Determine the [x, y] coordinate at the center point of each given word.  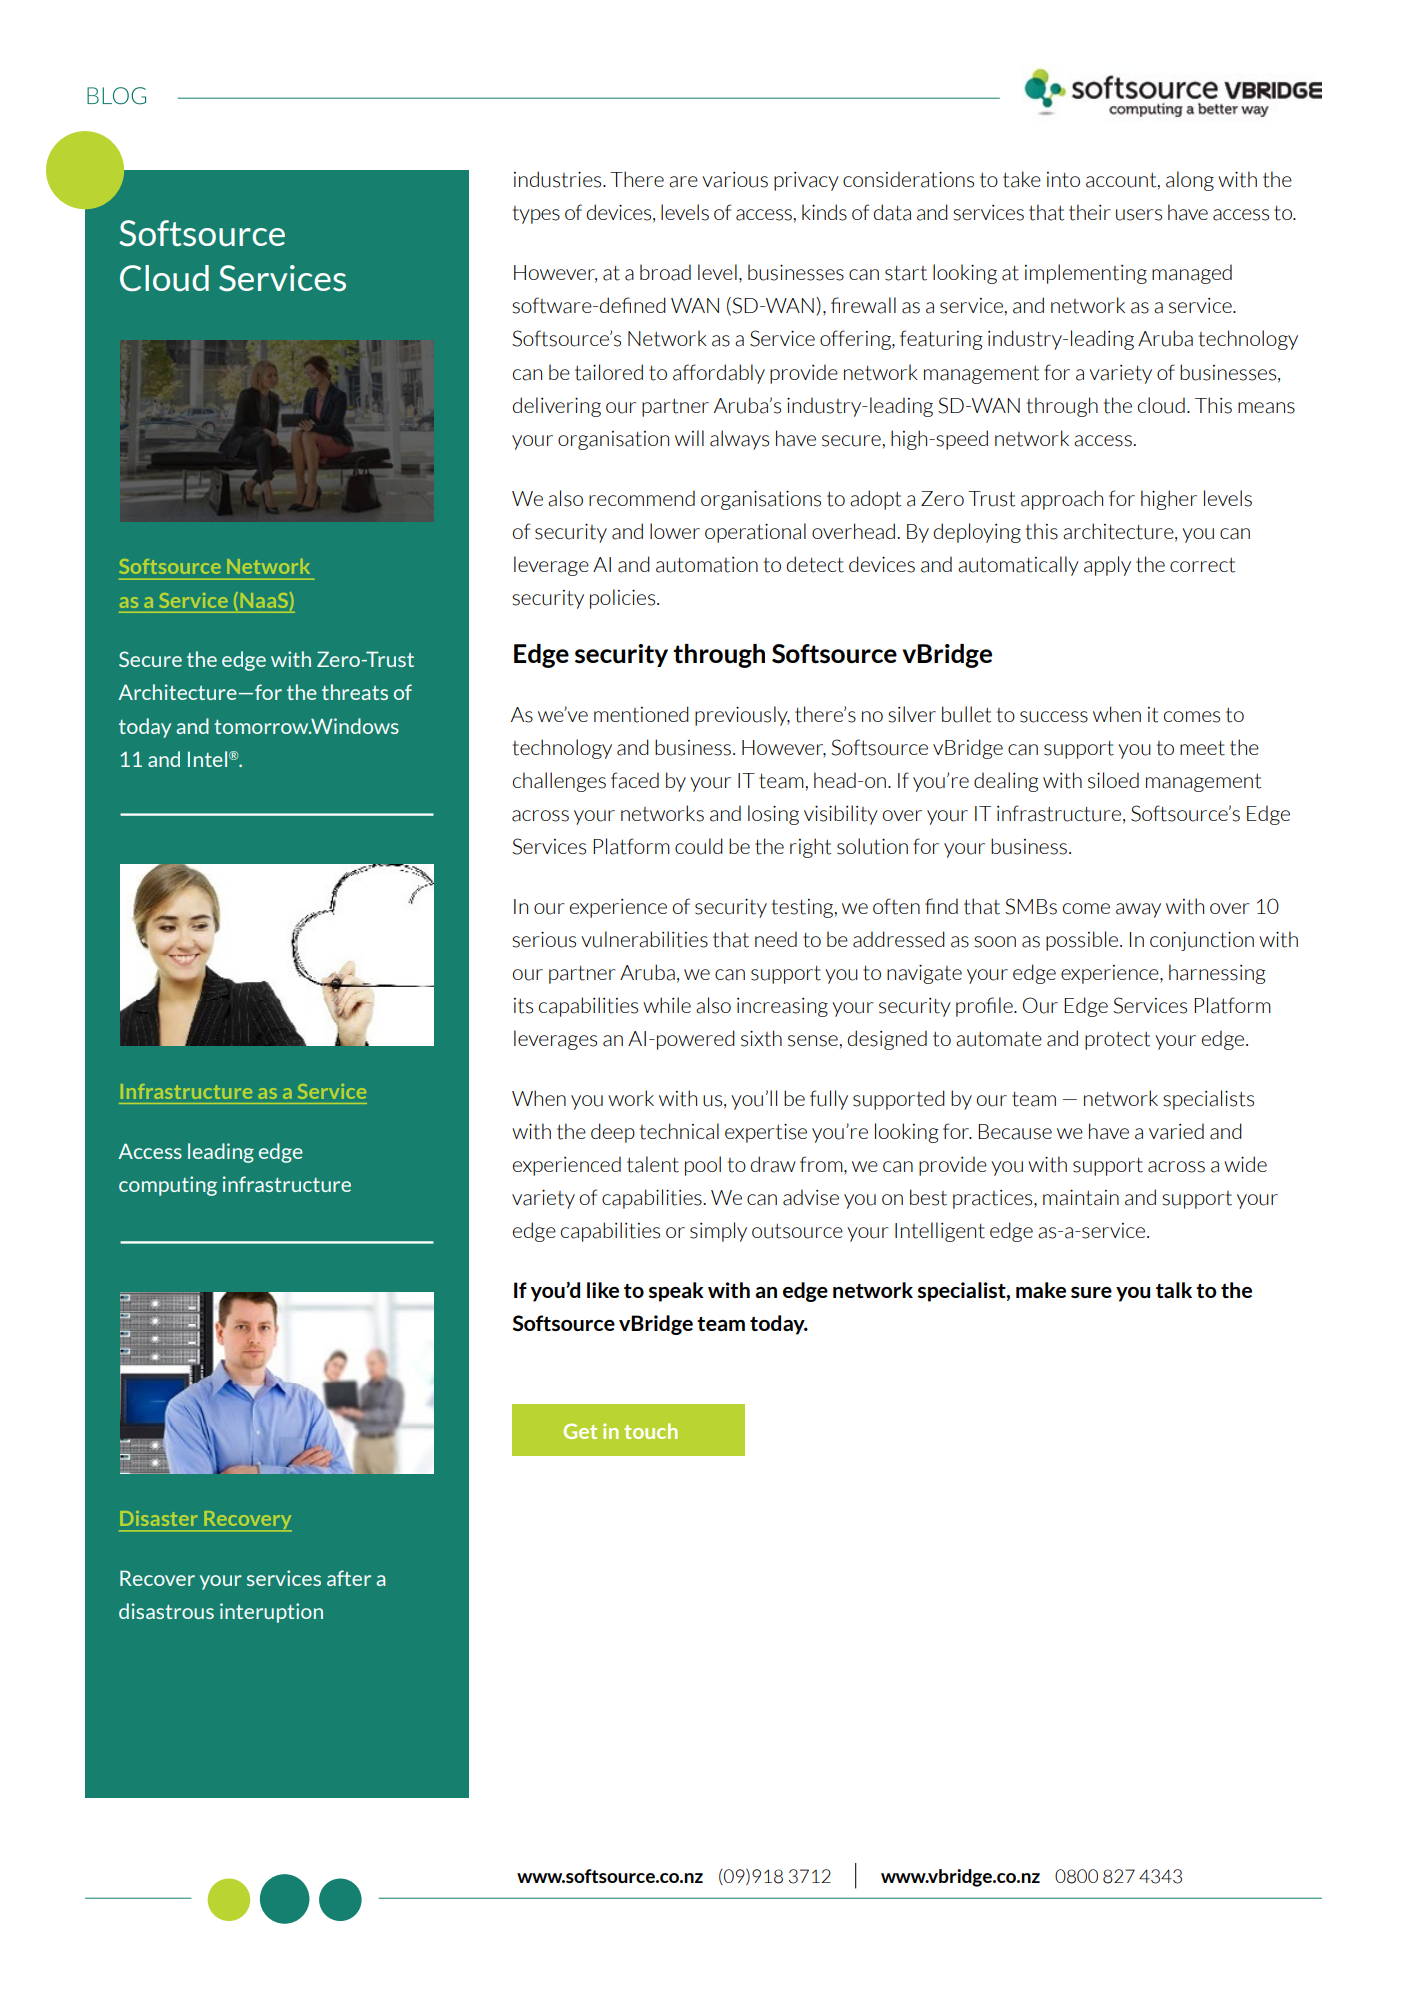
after [349, 1578]
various [735, 180]
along [1190, 181]
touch [651, 1431]
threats [355, 692]
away [1138, 910]
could [699, 846]
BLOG [116, 96]
